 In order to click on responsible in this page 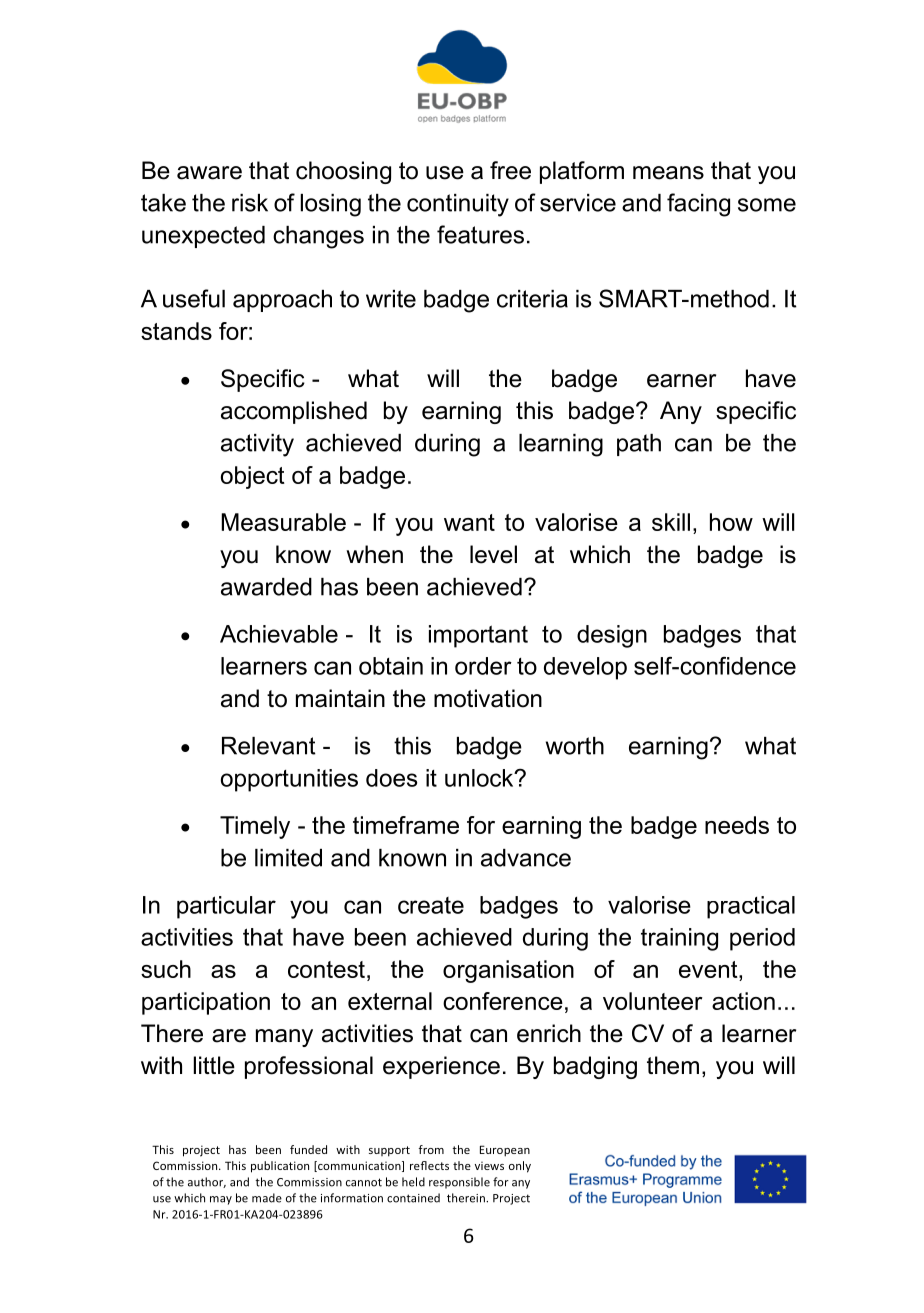, I will do `click(459, 1183)`.
